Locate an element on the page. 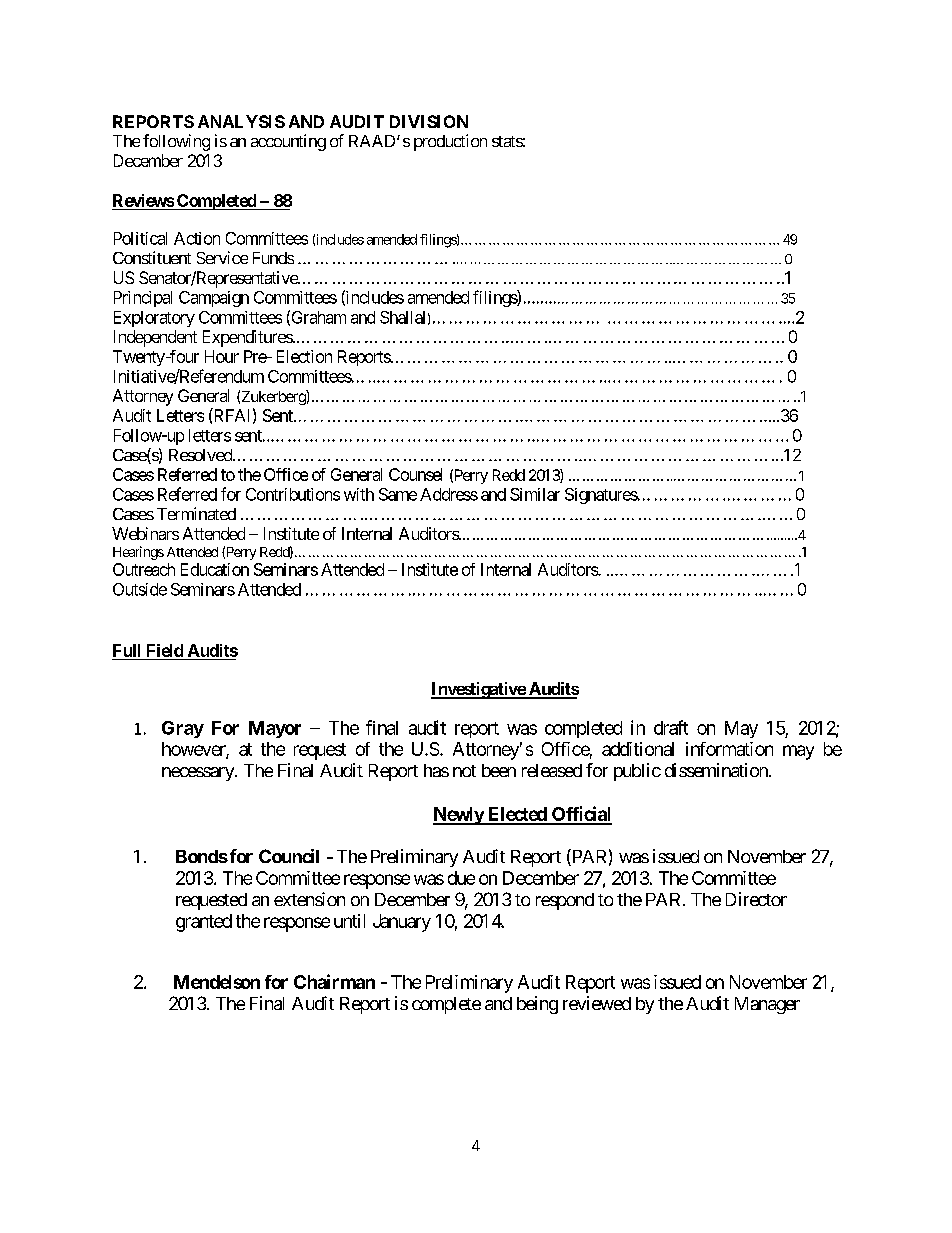  Education is located at coordinates (215, 569).
